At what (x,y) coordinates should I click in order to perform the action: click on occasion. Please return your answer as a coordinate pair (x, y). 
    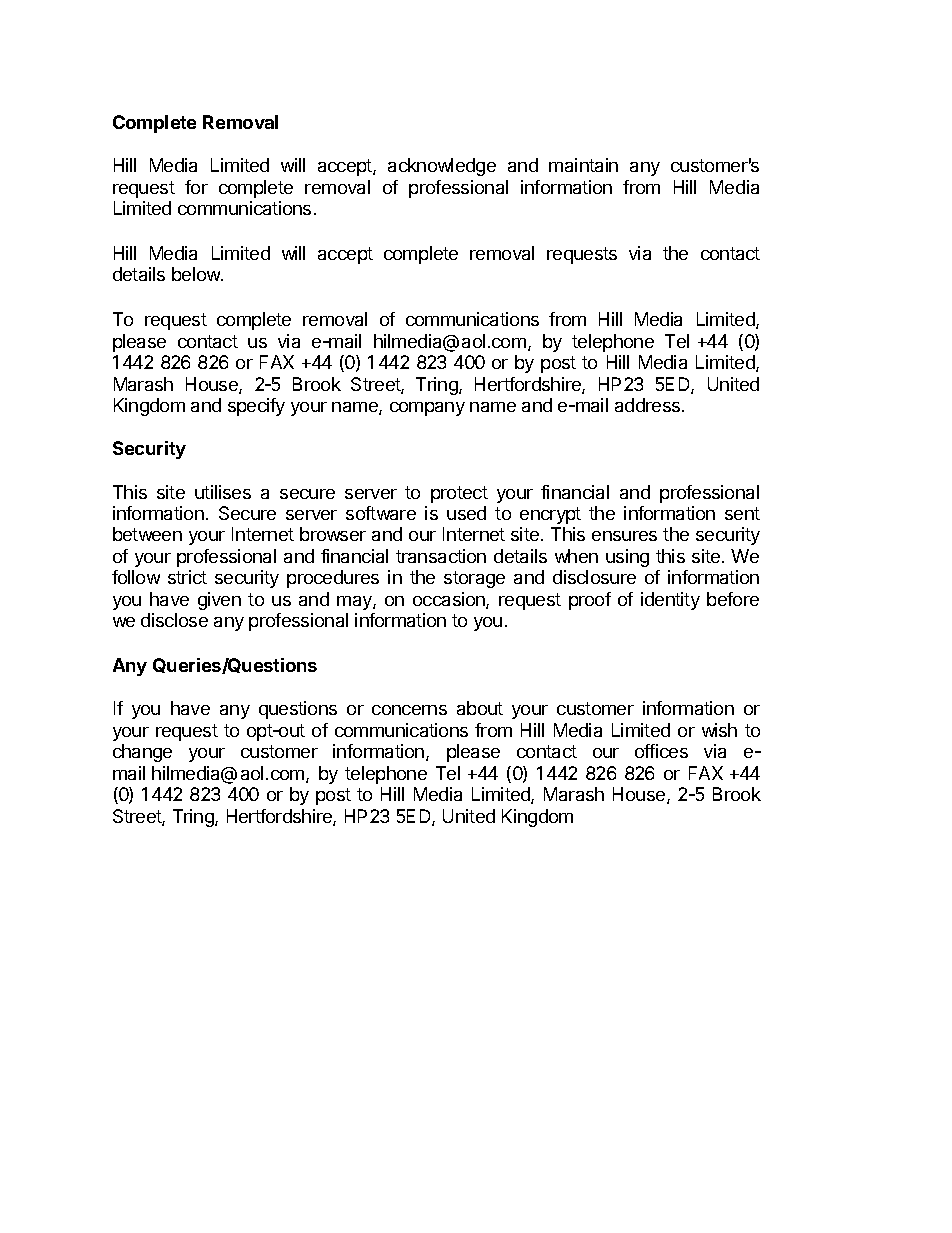
    Looking at the image, I should click on (450, 600).
